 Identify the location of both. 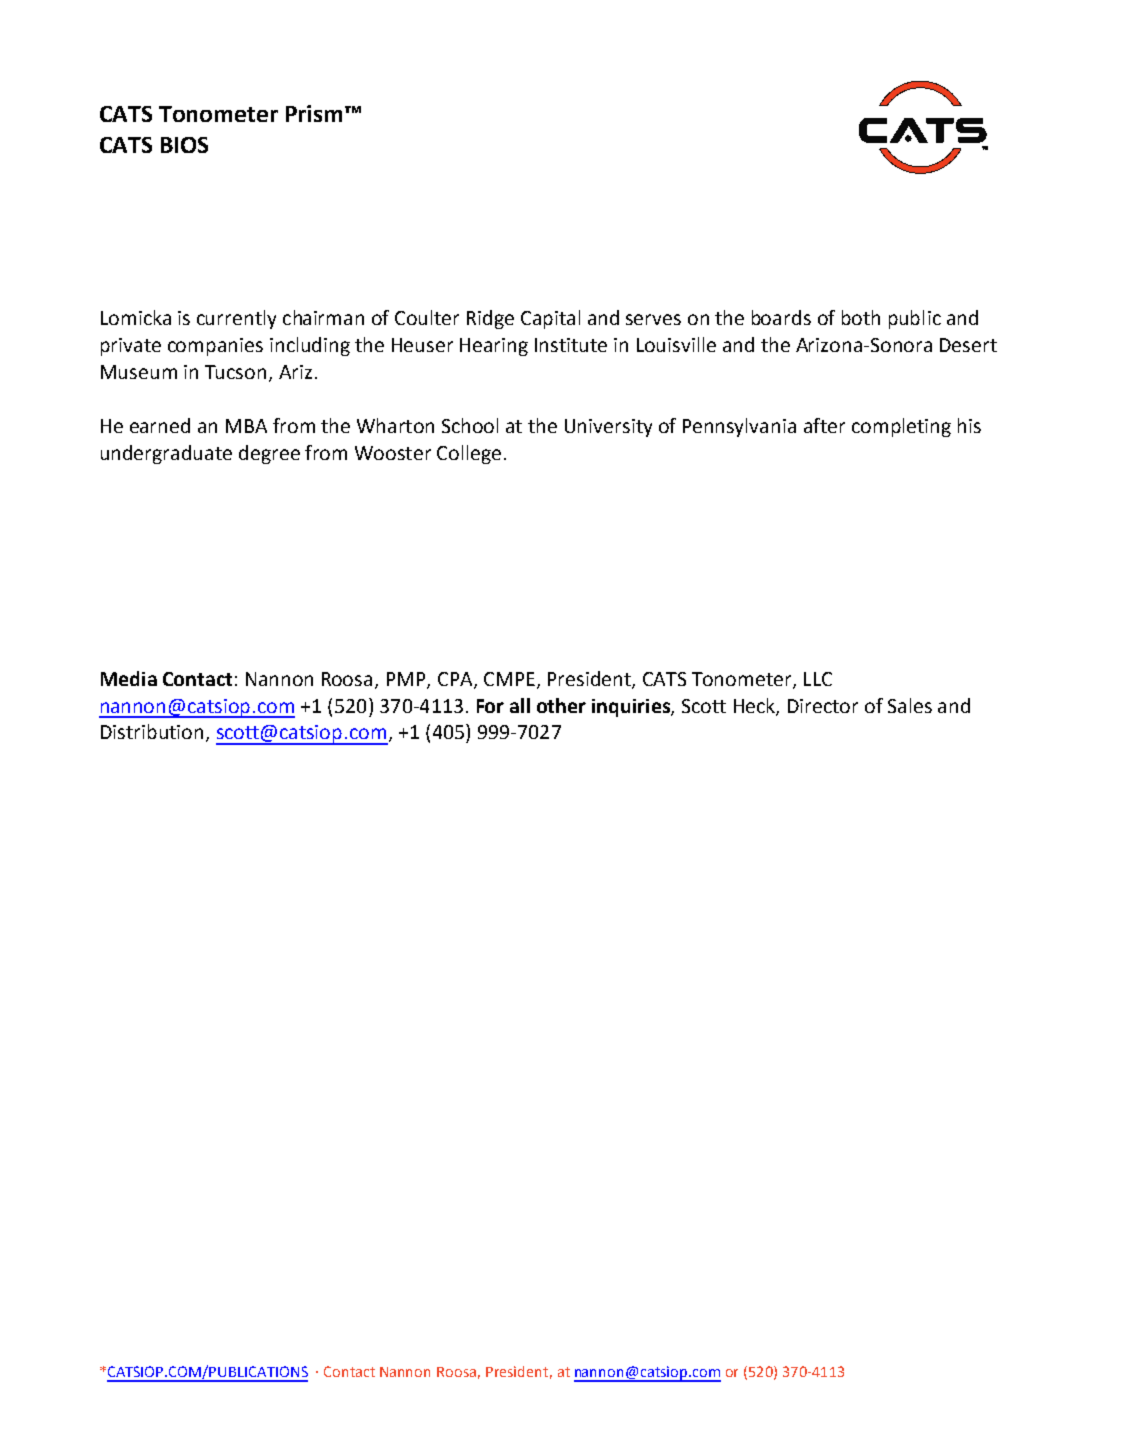
(861, 317).
